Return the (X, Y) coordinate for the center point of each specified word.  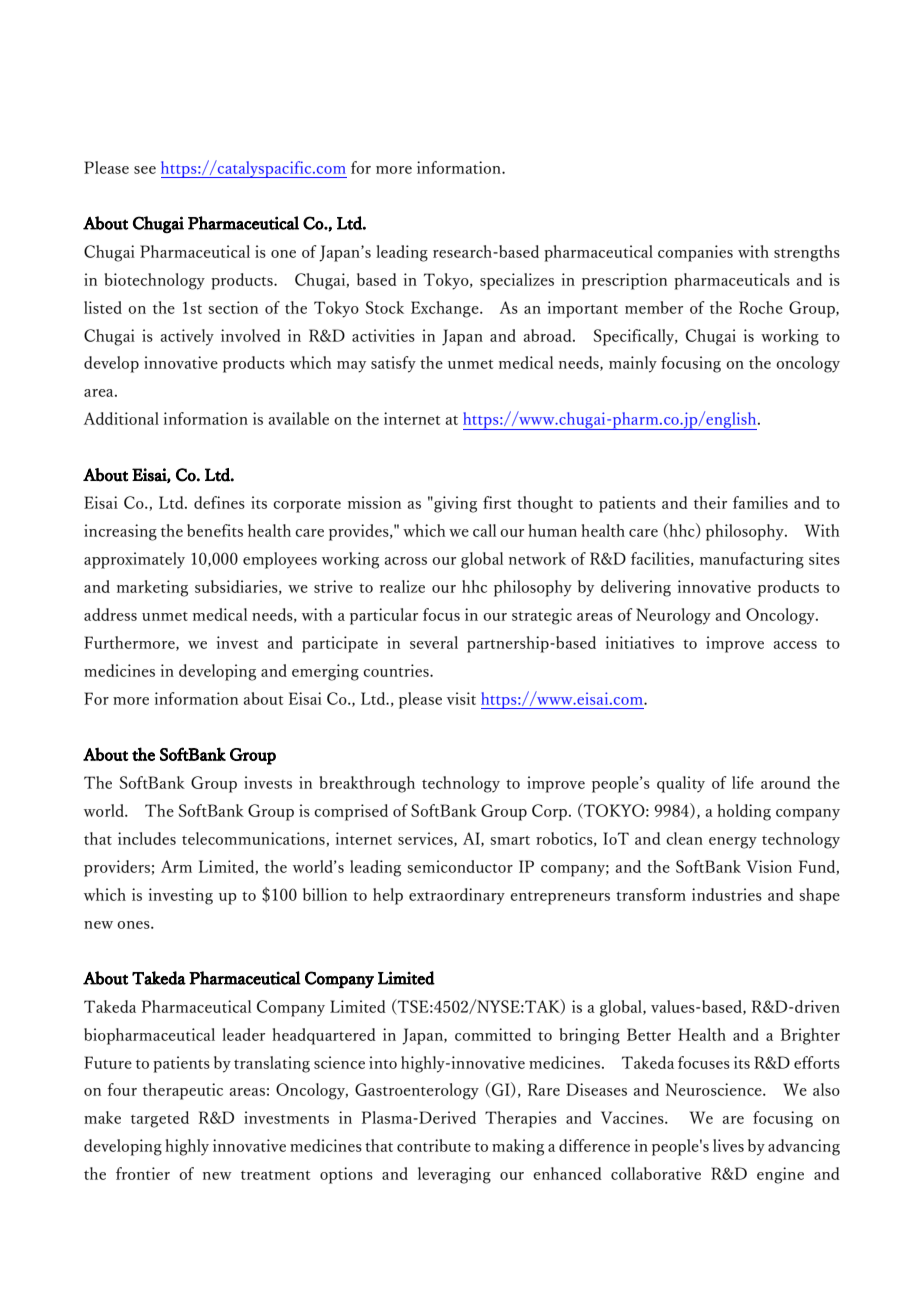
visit (461, 698)
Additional (121, 418)
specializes (517, 281)
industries (727, 894)
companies (695, 253)
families (760, 502)
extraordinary (457, 896)
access (795, 645)
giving (454, 504)
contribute (434, 1145)
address (110, 614)
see (145, 170)
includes (147, 838)
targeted (160, 1119)
